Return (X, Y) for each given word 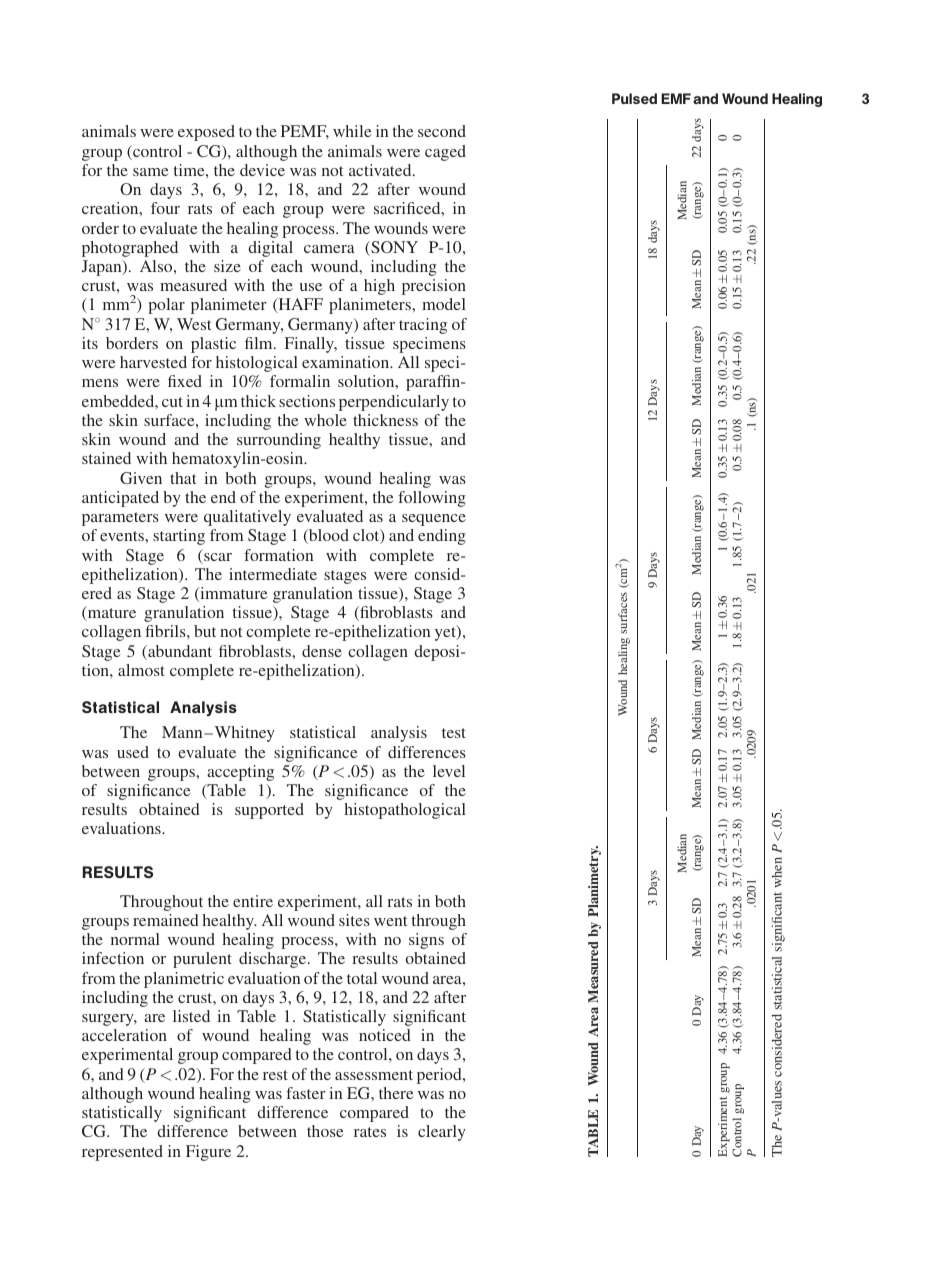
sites (354, 920)
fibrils (166, 631)
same (151, 172)
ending (442, 537)
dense (322, 651)
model (444, 304)
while (352, 131)
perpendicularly (394, 403)
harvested (153, 362)
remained (166, 920)
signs (426, 941)
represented (122, 1153)
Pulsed (634, 98)
